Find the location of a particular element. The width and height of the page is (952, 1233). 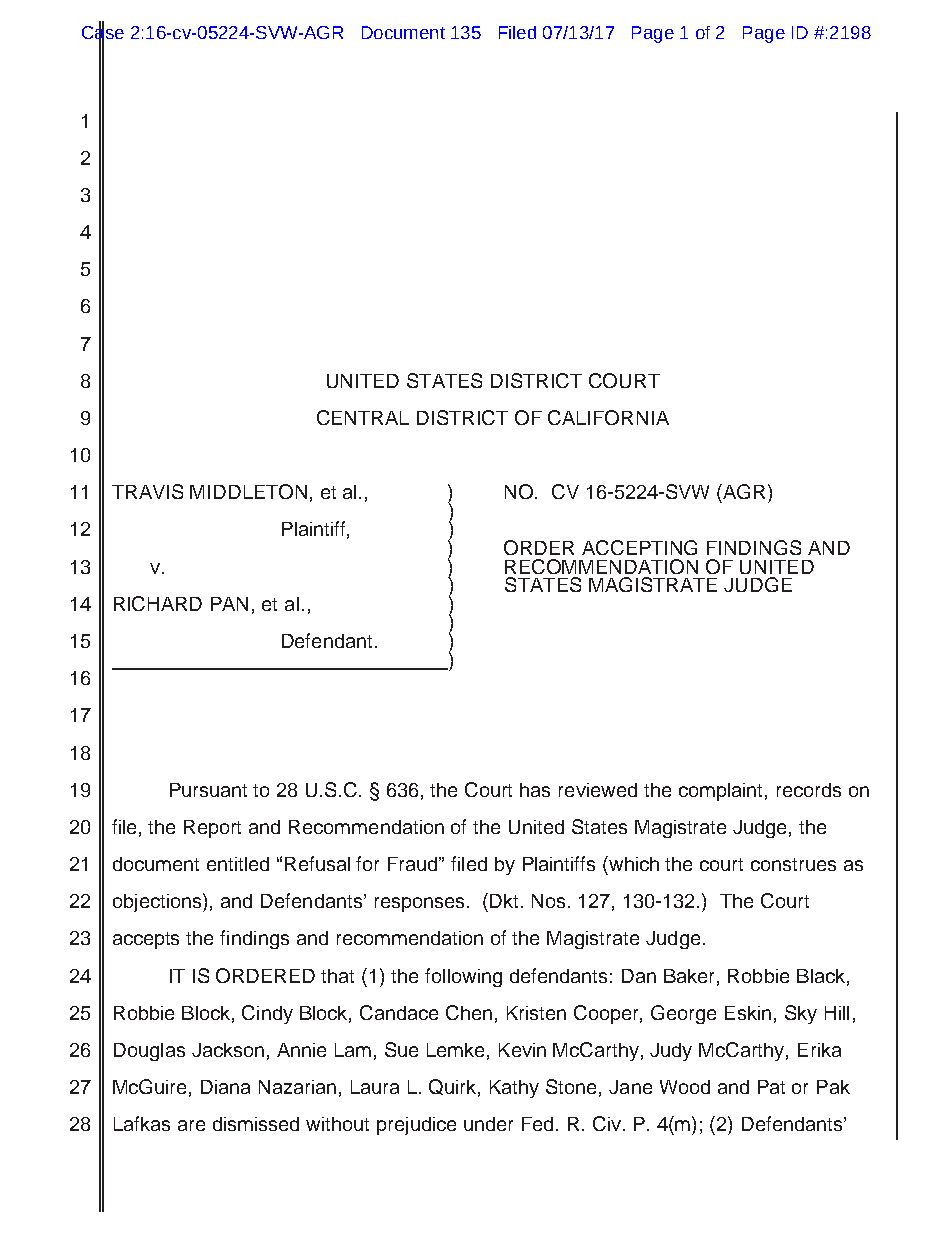

CALIFORNIA is located at coordinates (608, 417).
